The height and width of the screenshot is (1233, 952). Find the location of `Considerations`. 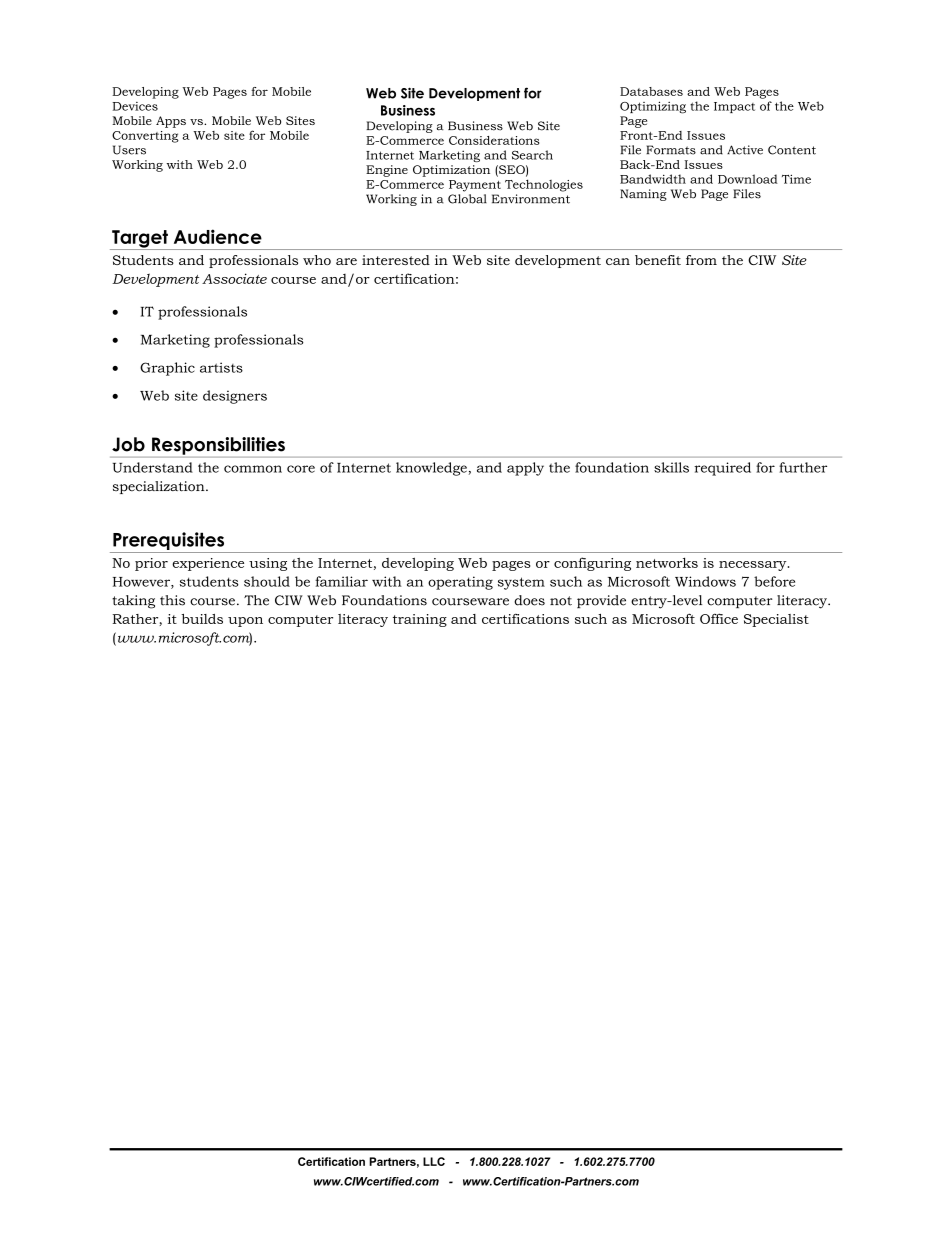

Considerations is located at coordinates (494, 140).
